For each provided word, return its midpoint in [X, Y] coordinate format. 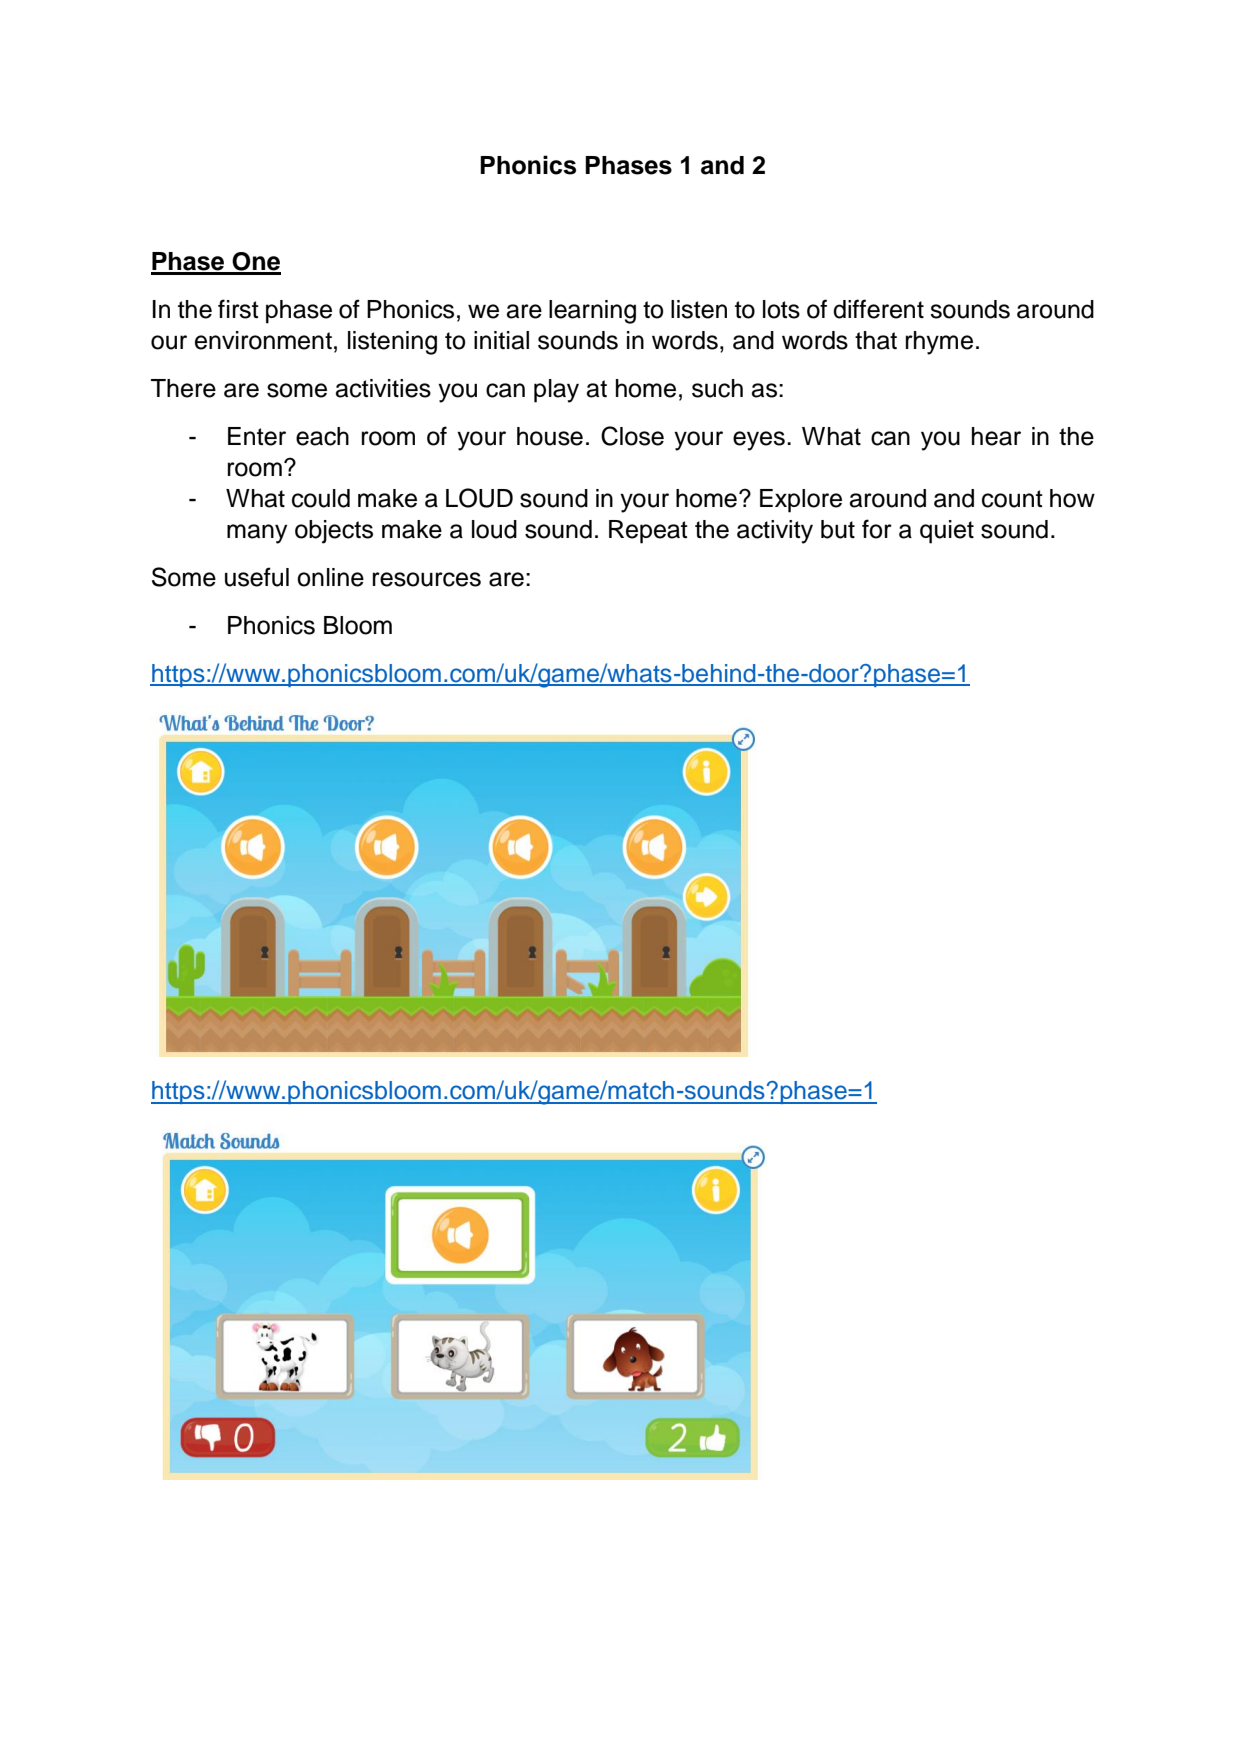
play [556, 391]
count [1012, 499]
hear [996, 436]
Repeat [648, 532]
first [238, 309]
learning [592, 312]
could [321, 498]
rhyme [939, 343]
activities [383, 388]
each [322, 436]
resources [427, 579]
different [878, 309]
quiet [947, 532]
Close [632, 436]
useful [257, 577]
